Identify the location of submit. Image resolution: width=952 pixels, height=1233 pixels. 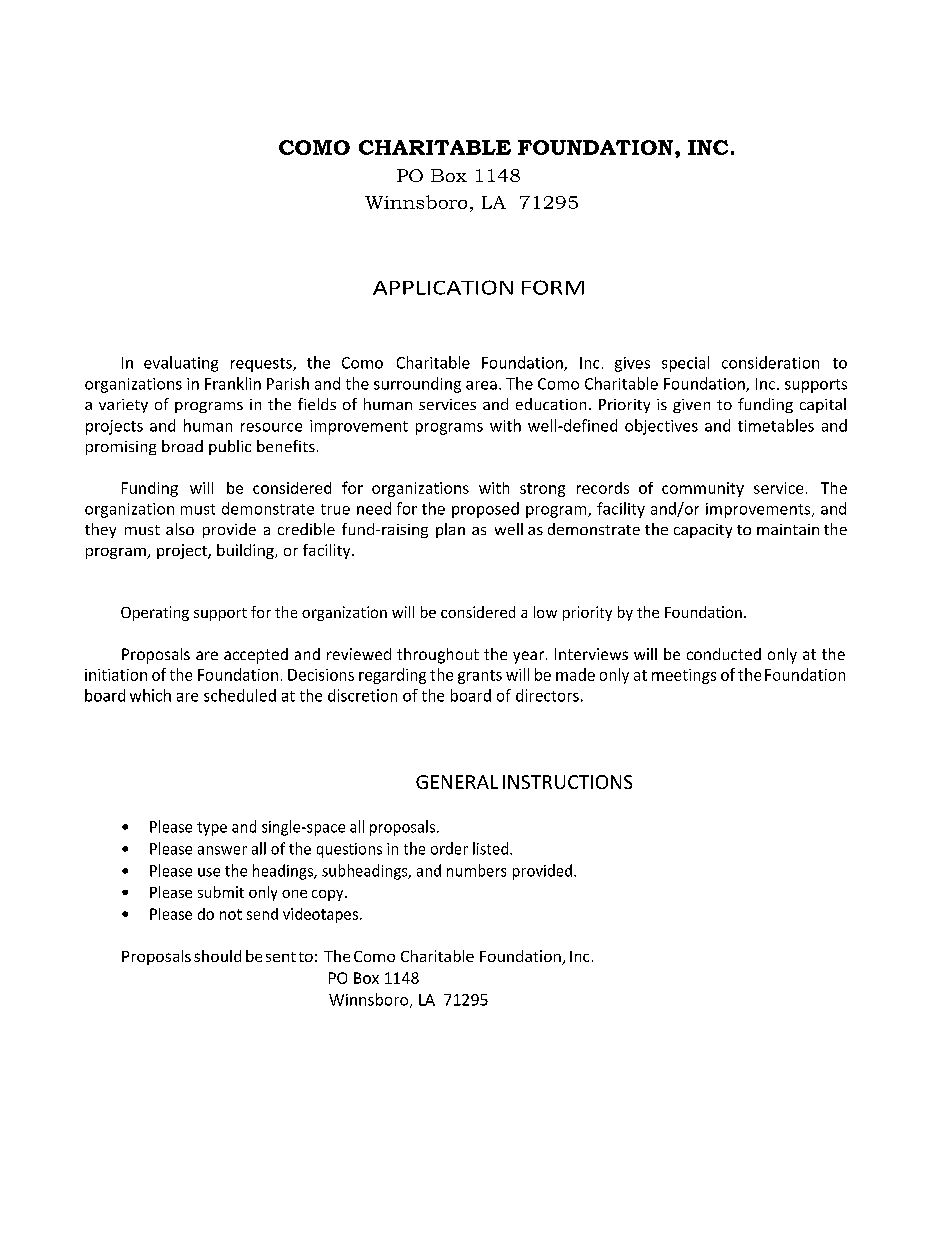
(221, 892).
